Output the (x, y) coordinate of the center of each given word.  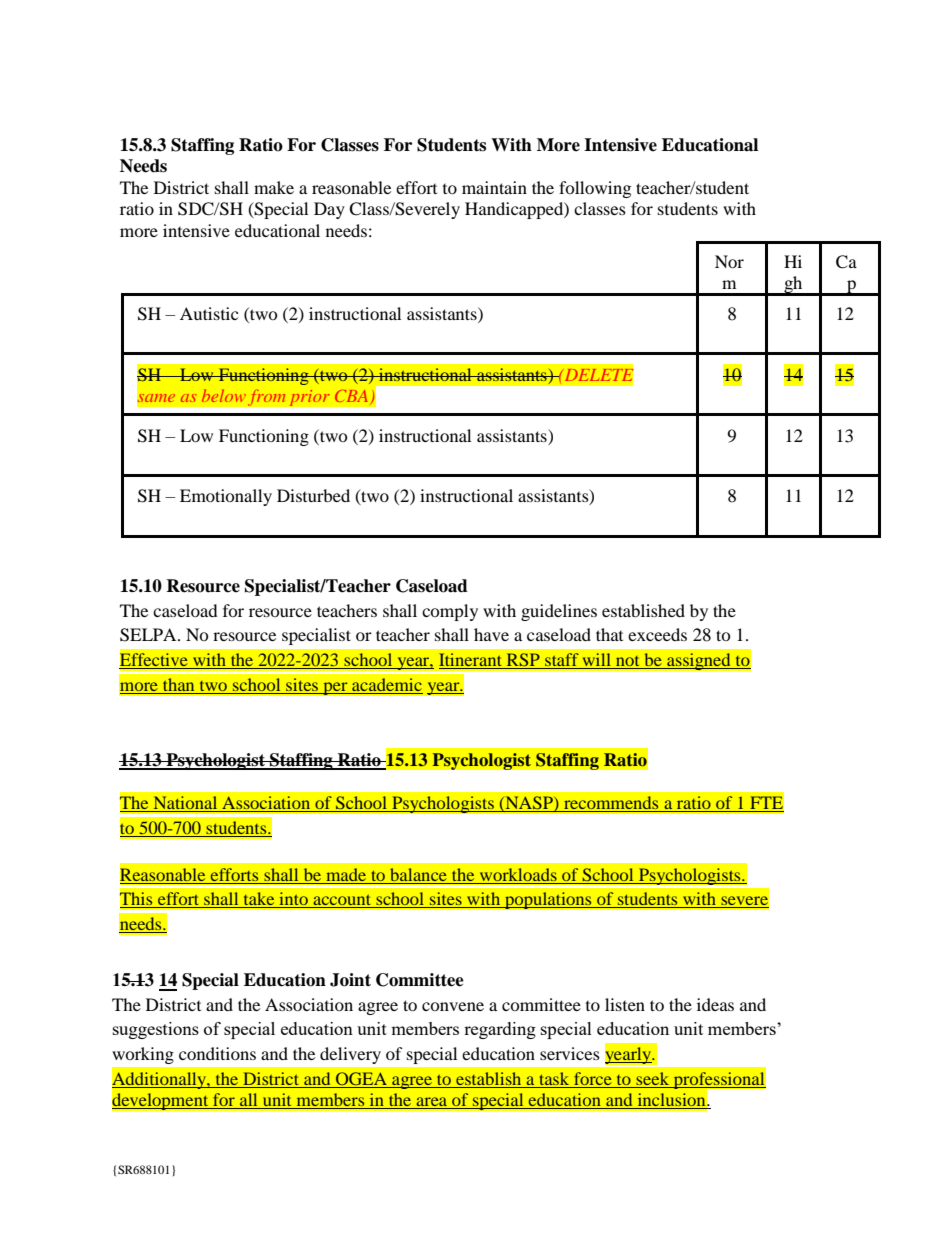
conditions (217, 1053)
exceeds (657, 634)
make (274, 187)
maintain (494, 187)
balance (418, 874)
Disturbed (313, 495)
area (432, 1103)
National (185, 804)
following (595, 189)
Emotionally (226, 497)
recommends (611, 804)
